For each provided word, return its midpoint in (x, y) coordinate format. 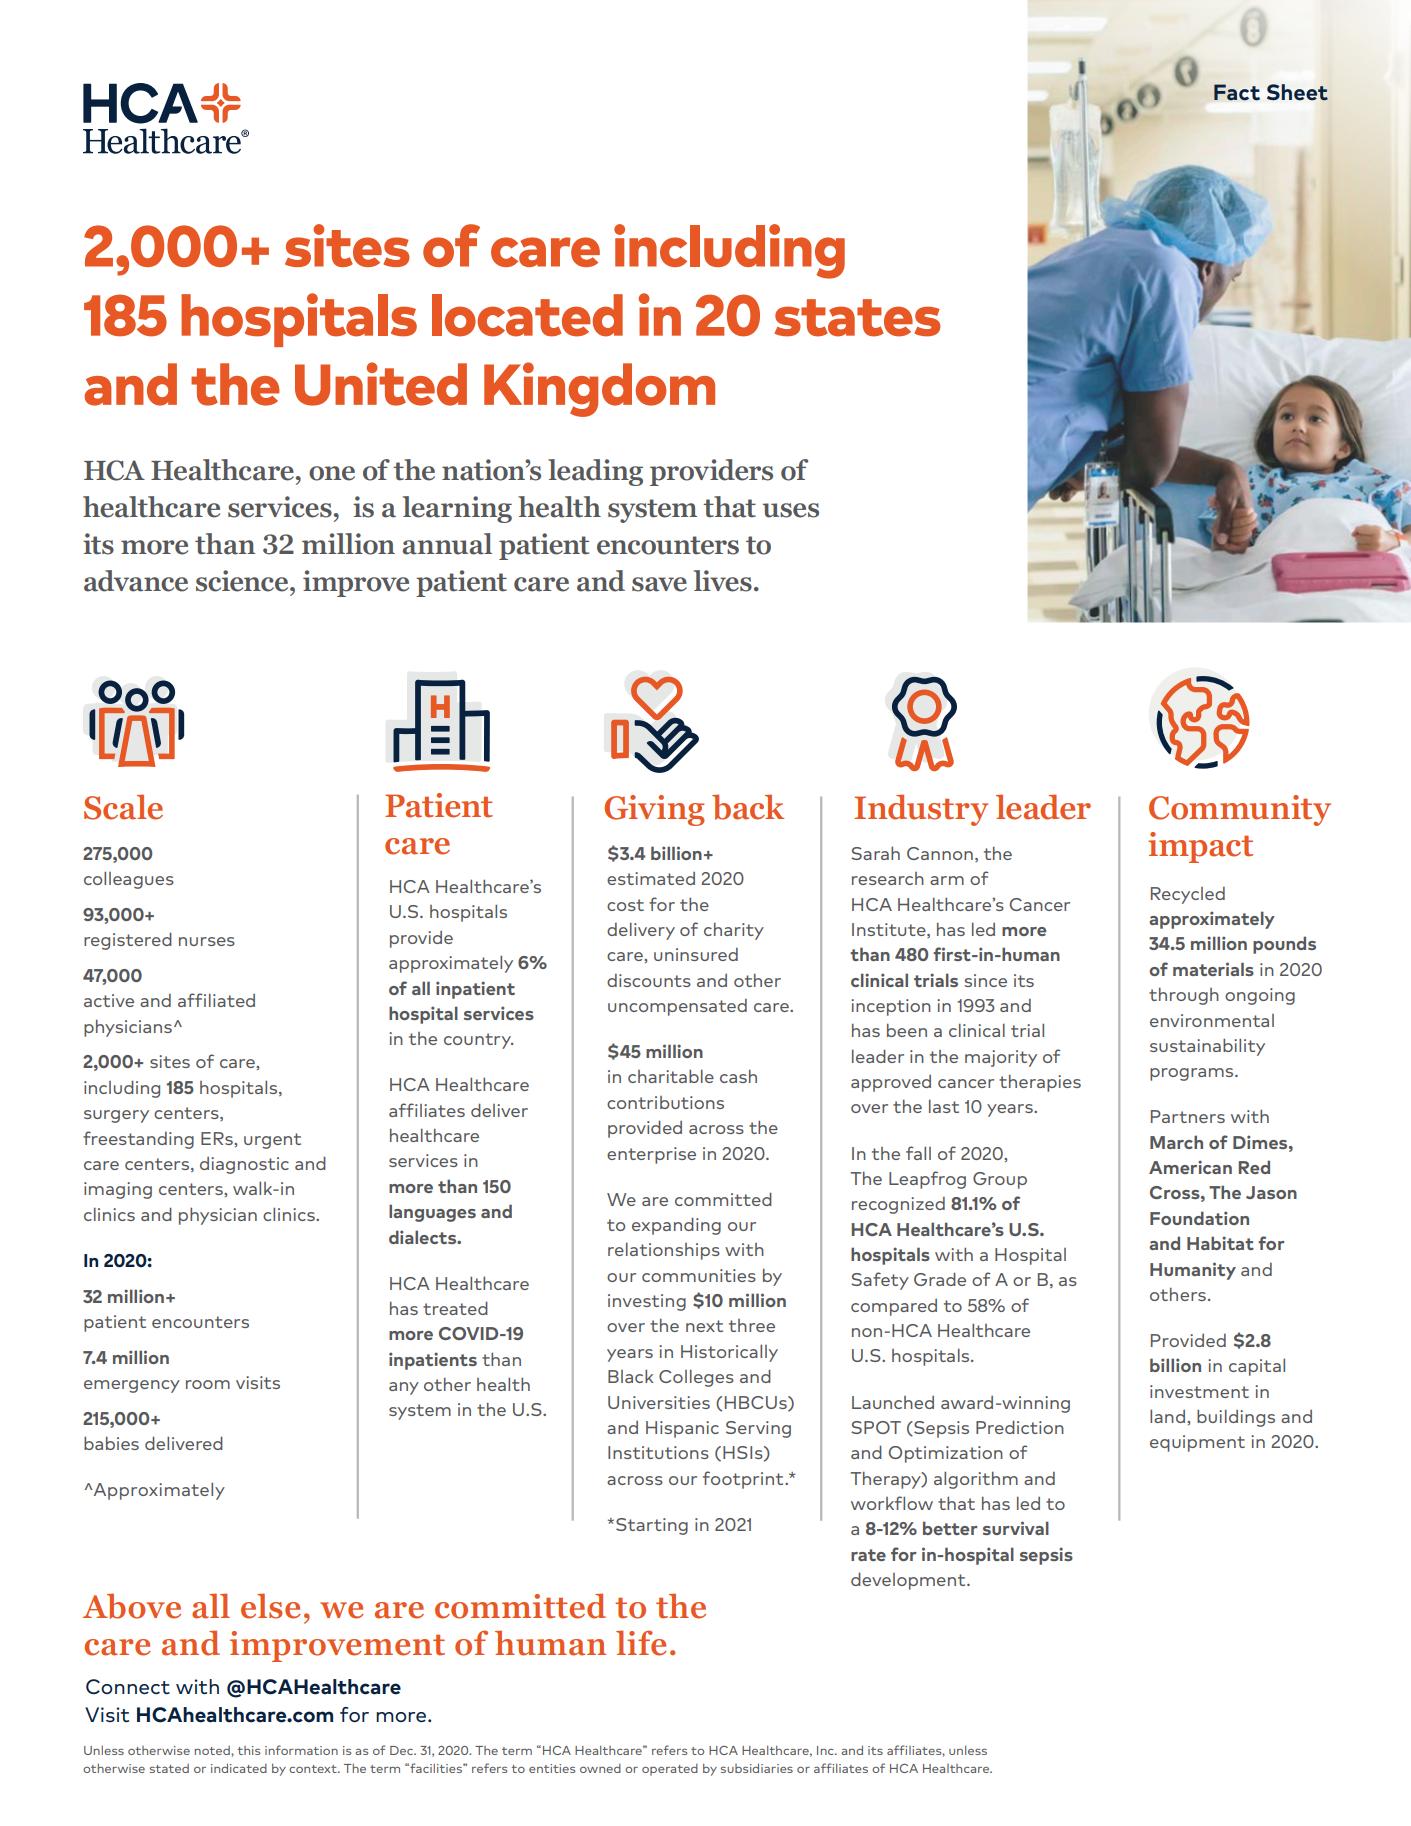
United (381, 384)
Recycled (1188, 895)
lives (723, 581)
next (704, 1326)
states (858, 318)
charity (734, 931)
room (208, 1384)
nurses (207, 941)
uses (790, 510)
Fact (1237, 92)
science (243, 581)
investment (1199, 1391)
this (249, 1750)
